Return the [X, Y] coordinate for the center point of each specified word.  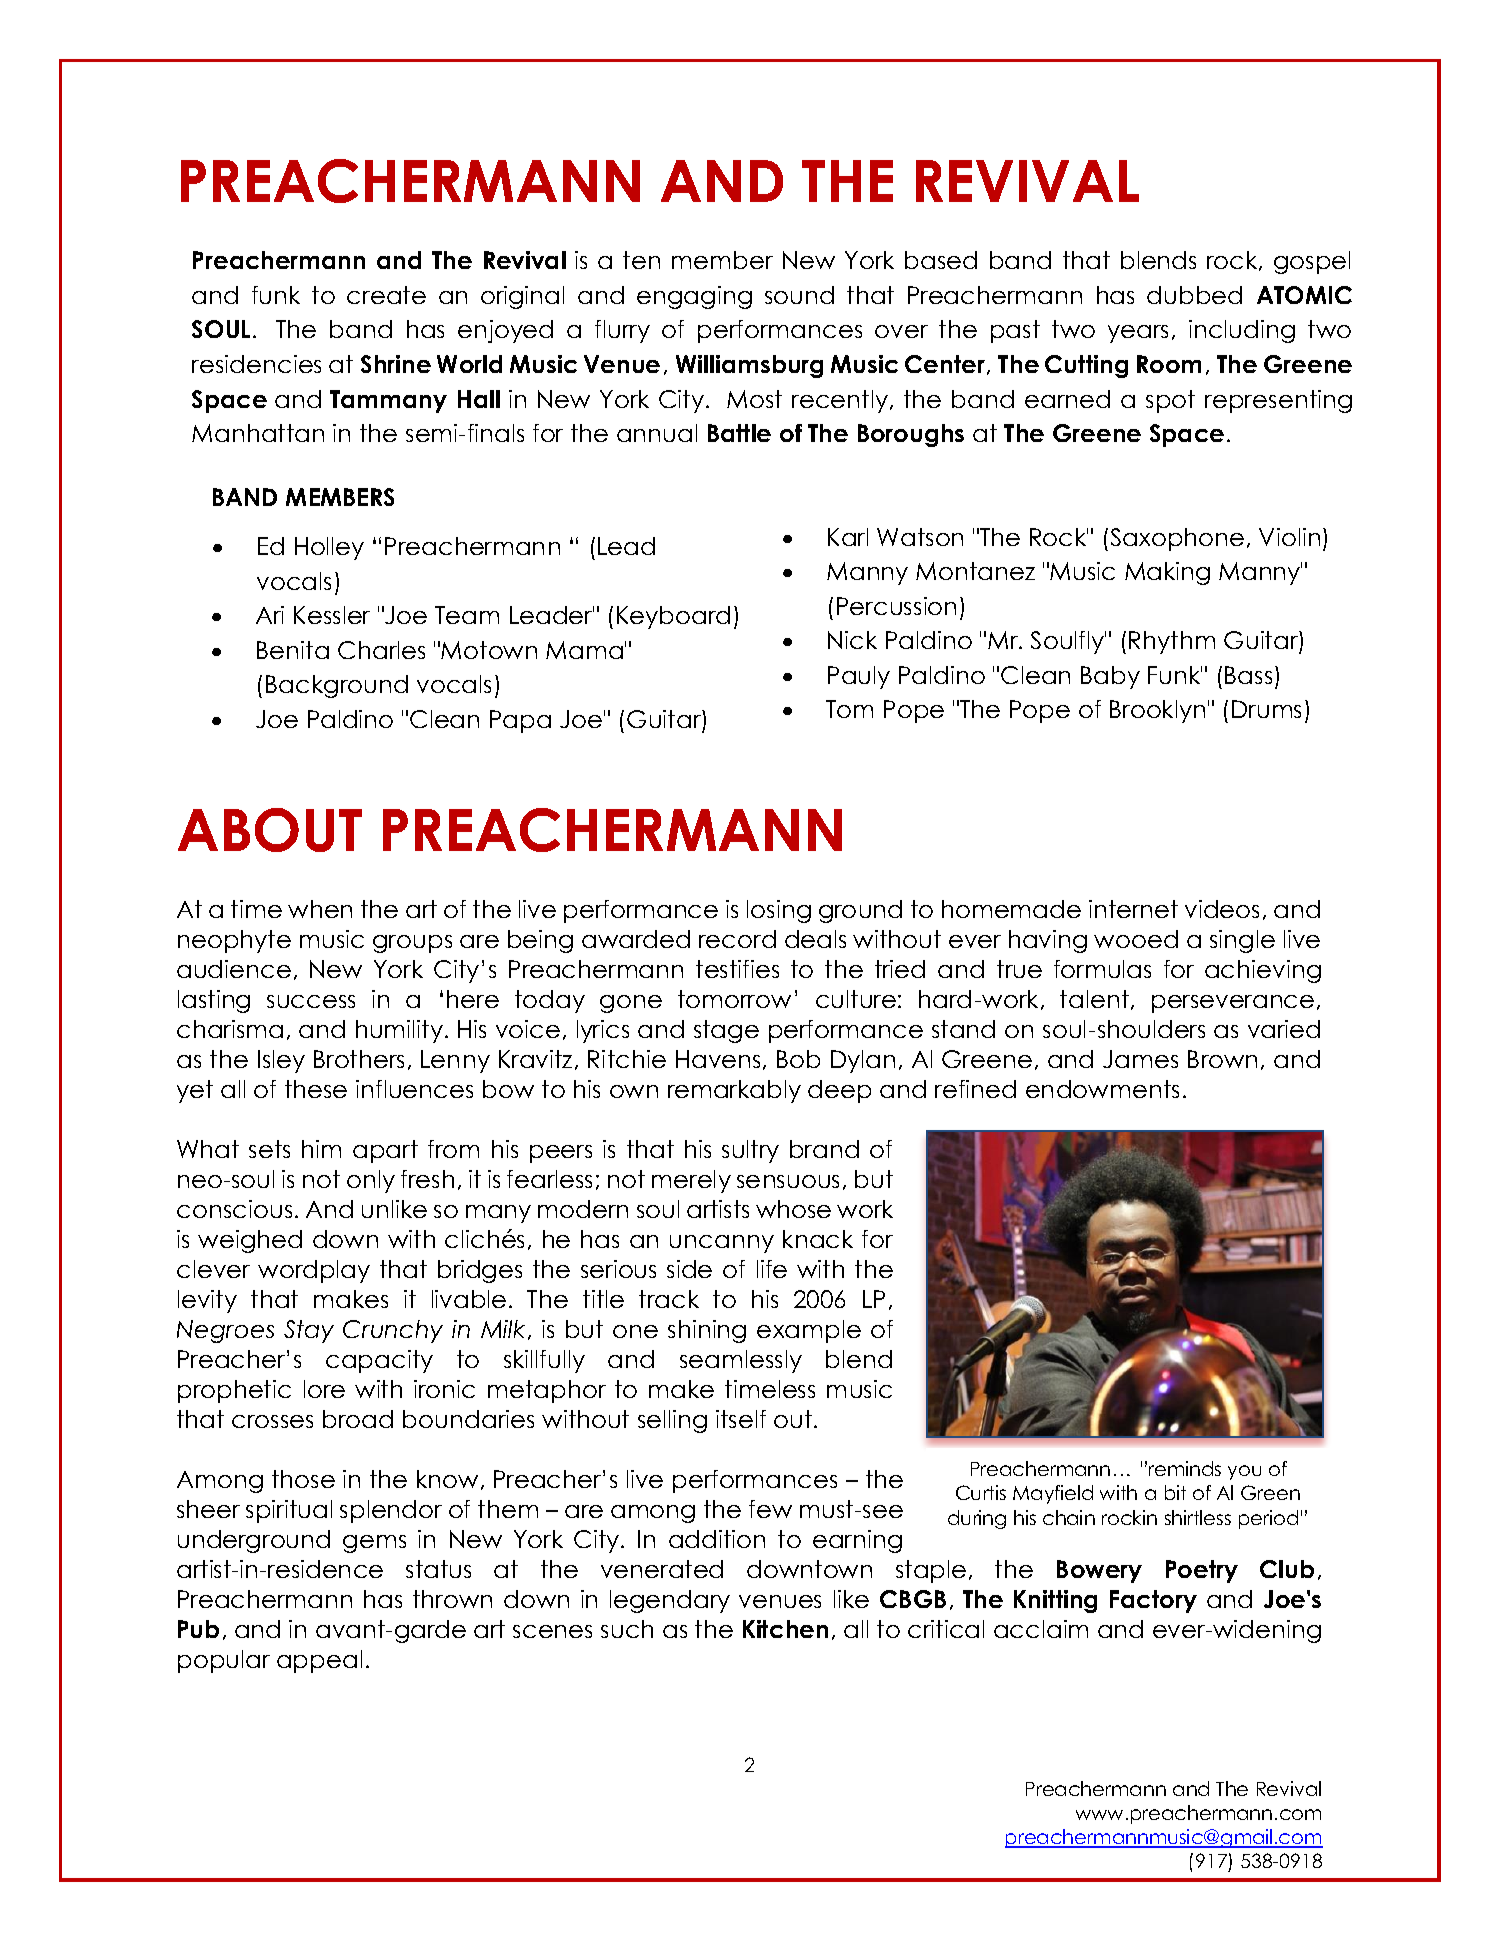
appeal [319, 1661]
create [386, 295]
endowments [1102, 1089]
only [371, 1181]
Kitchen [785, 1629]
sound [799, 295]
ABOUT [270, 830]
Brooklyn [1157, 711]
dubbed [1194, 295]
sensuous [788, 1181]
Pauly [859, 677]
